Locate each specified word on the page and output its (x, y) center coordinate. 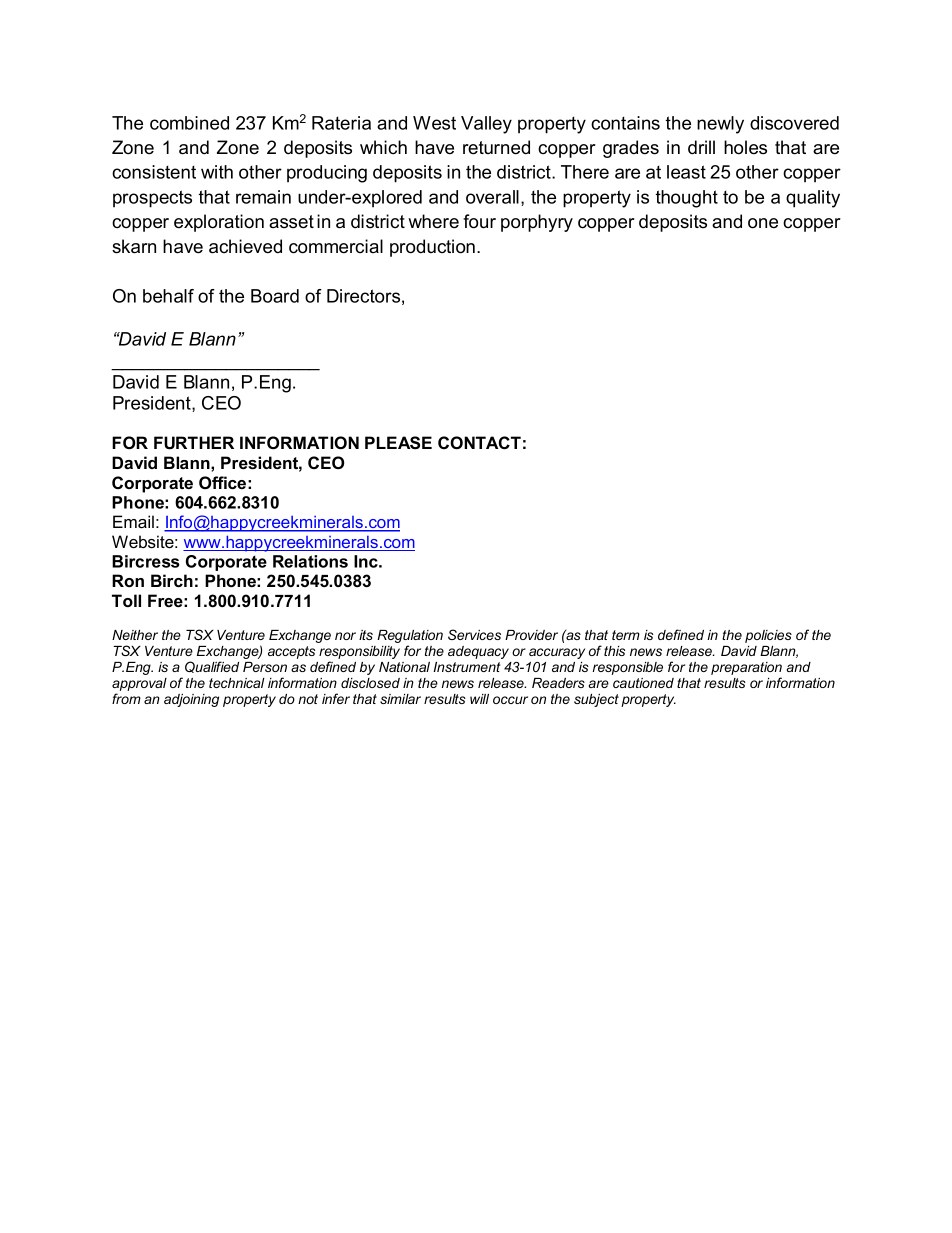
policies (768, 636)
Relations (310, 561)
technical (237, 683)
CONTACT (479, 443)
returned (496, 147)
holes (745, 147)
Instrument (466, 667)
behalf (168, 296)
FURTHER (194, 443)
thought (687, 199)
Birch (172, 580)
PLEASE (398, 443)
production (434, 248)
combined (189, 123)
